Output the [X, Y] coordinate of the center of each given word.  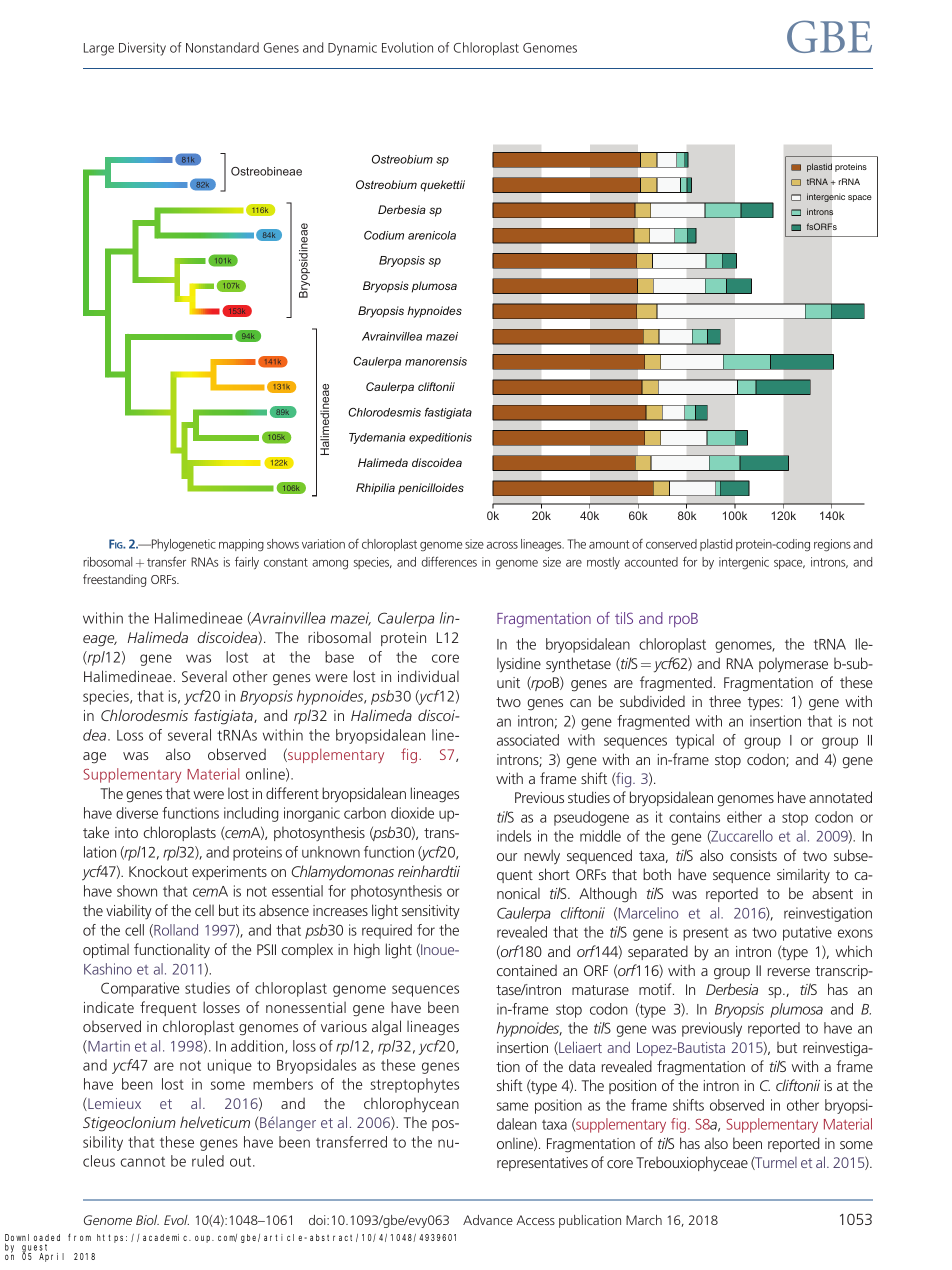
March [644, 1220]
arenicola [432, 235]
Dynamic [352, 49]
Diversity [142, 49]
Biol [147, 1220]
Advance [488, 1220]
